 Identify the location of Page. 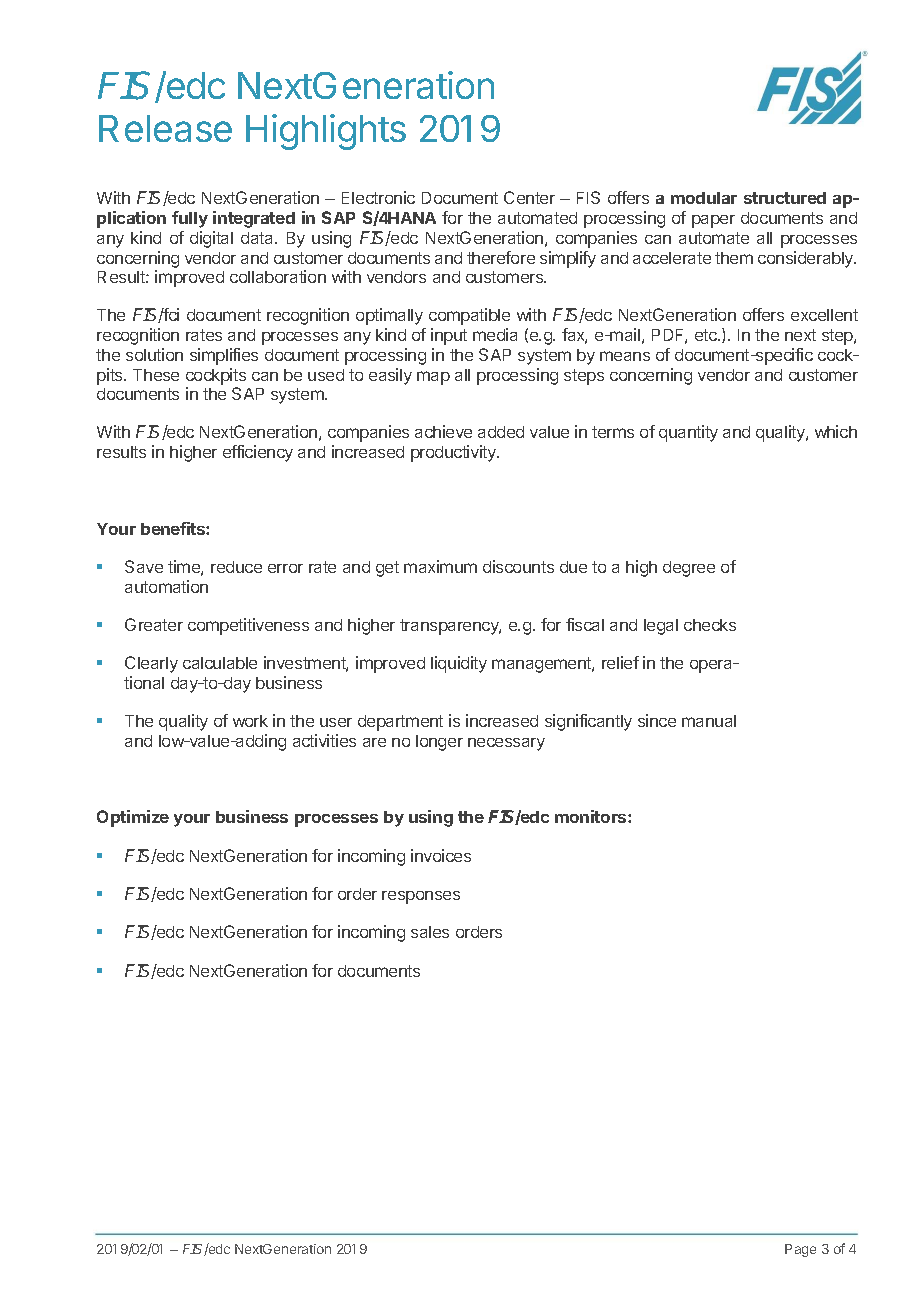
(800, 1250).
